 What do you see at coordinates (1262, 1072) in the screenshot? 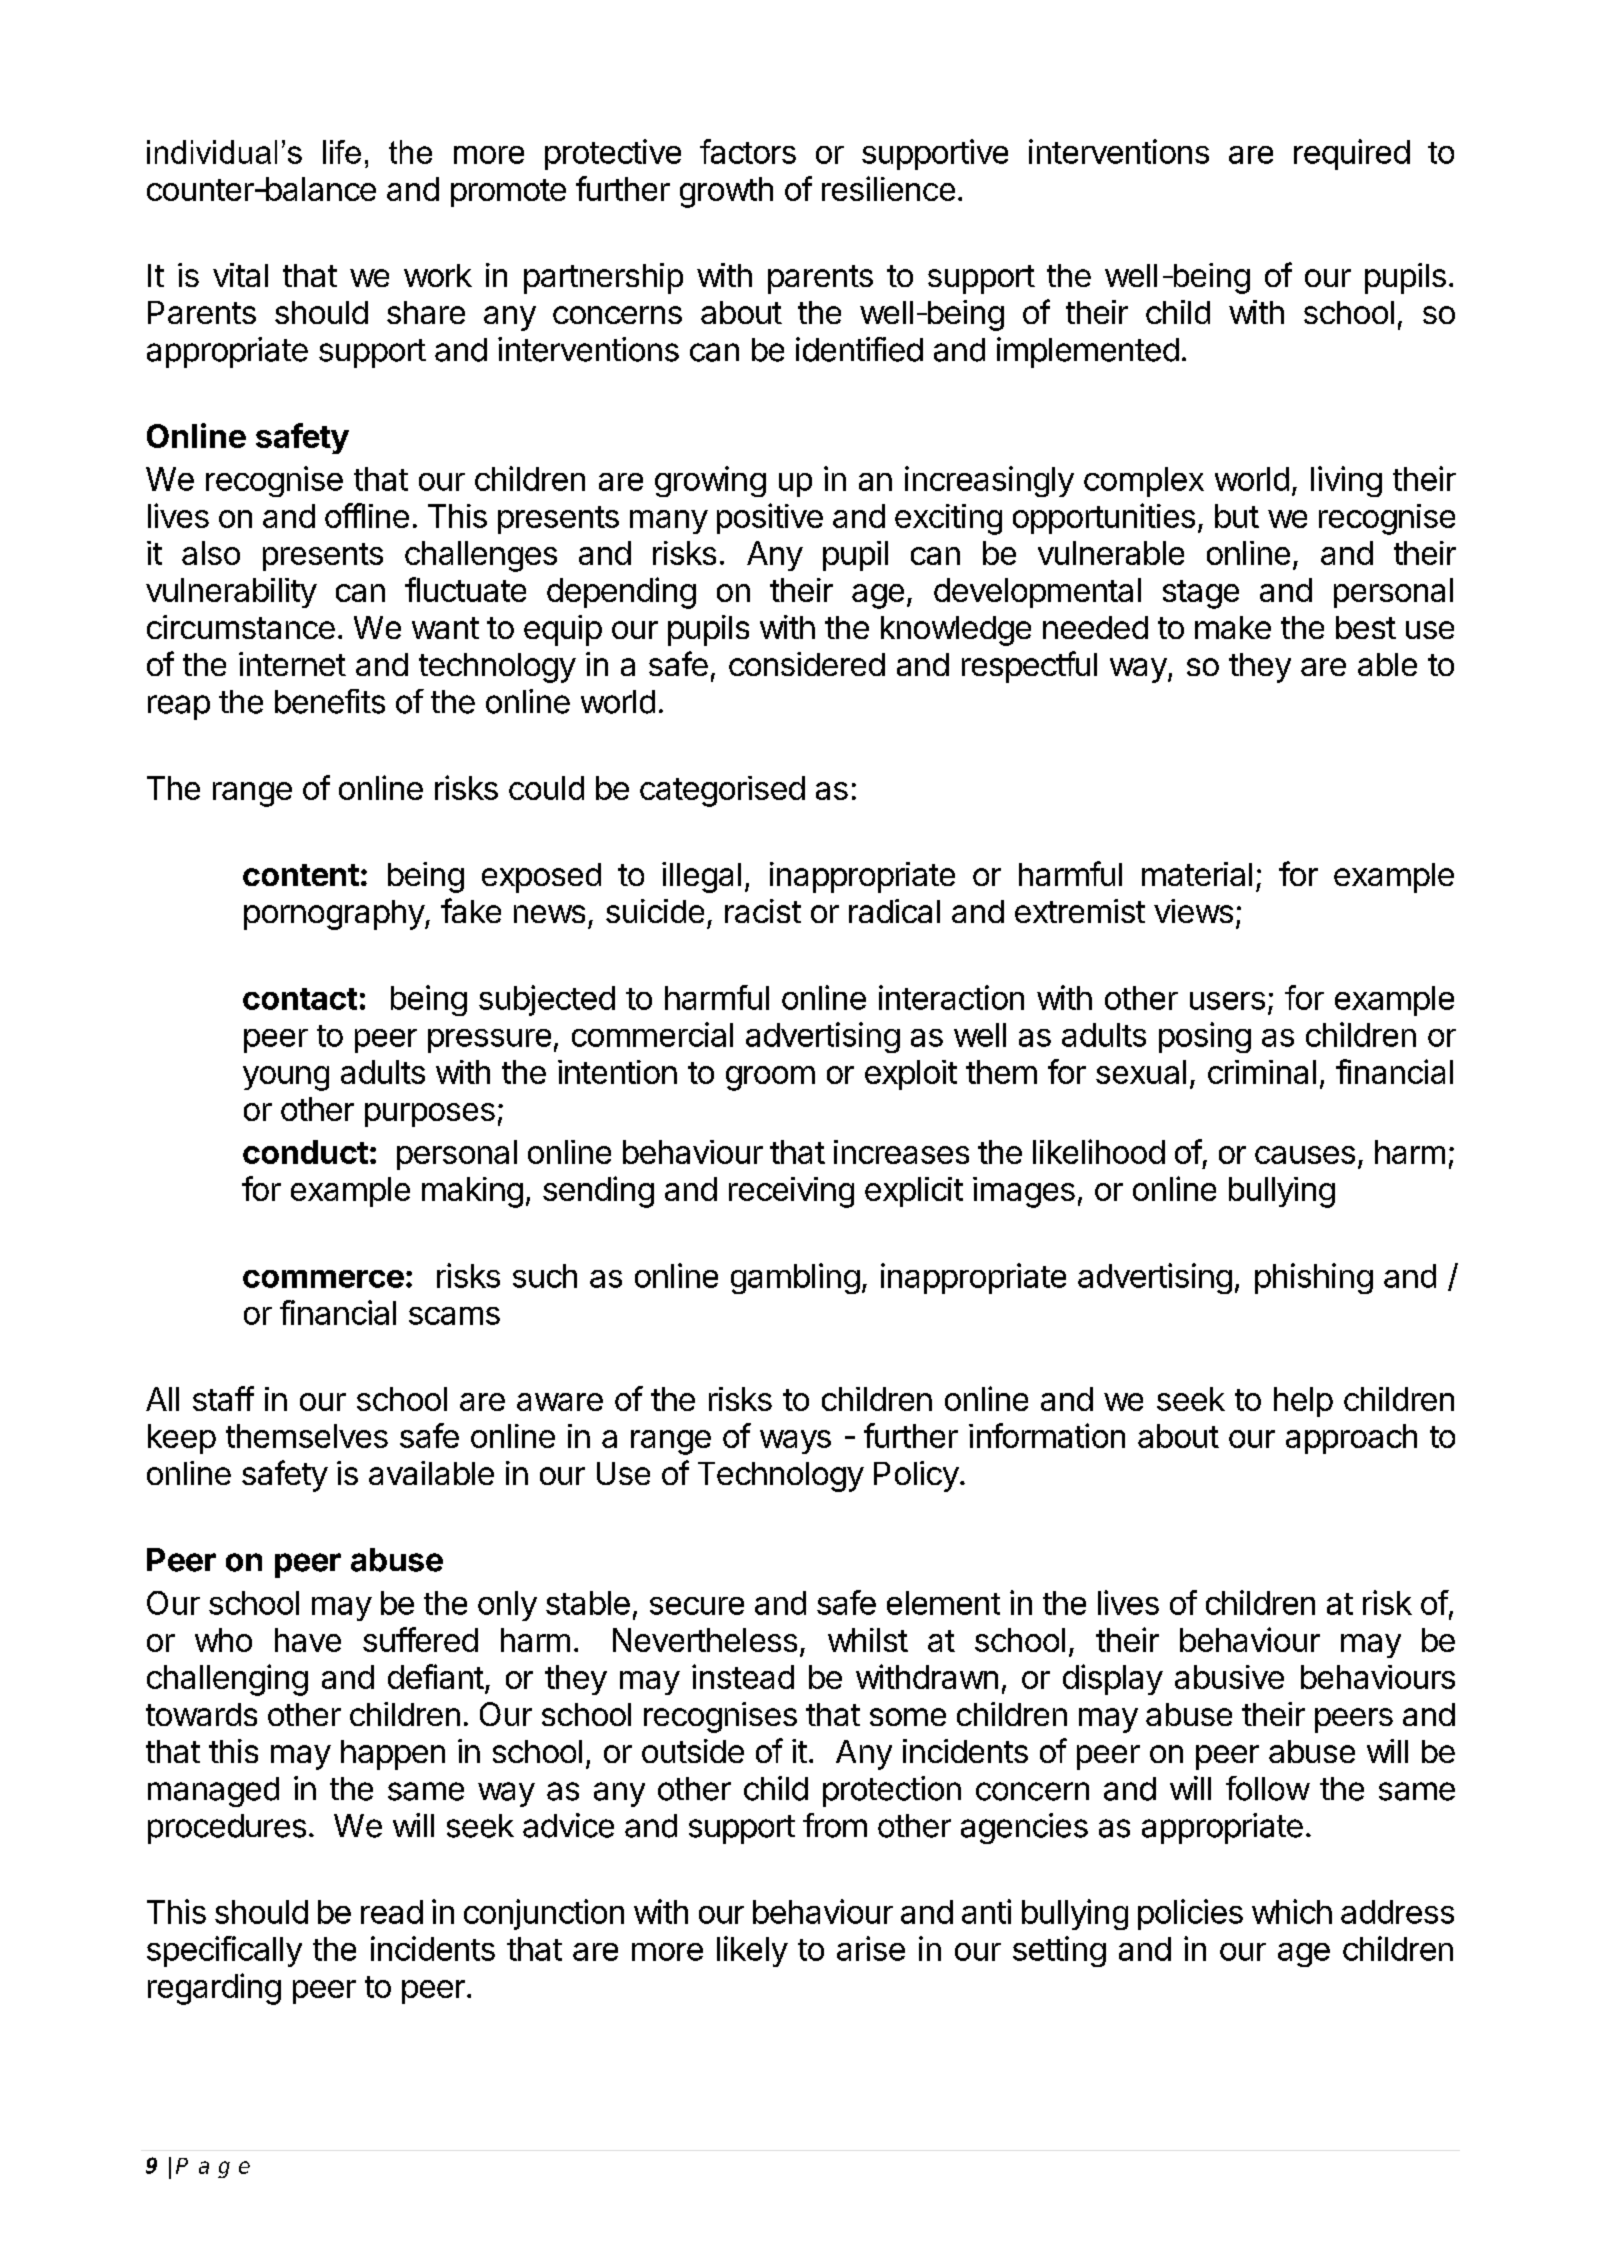
I see `criminal` at bounding box center [1262, 1072].
